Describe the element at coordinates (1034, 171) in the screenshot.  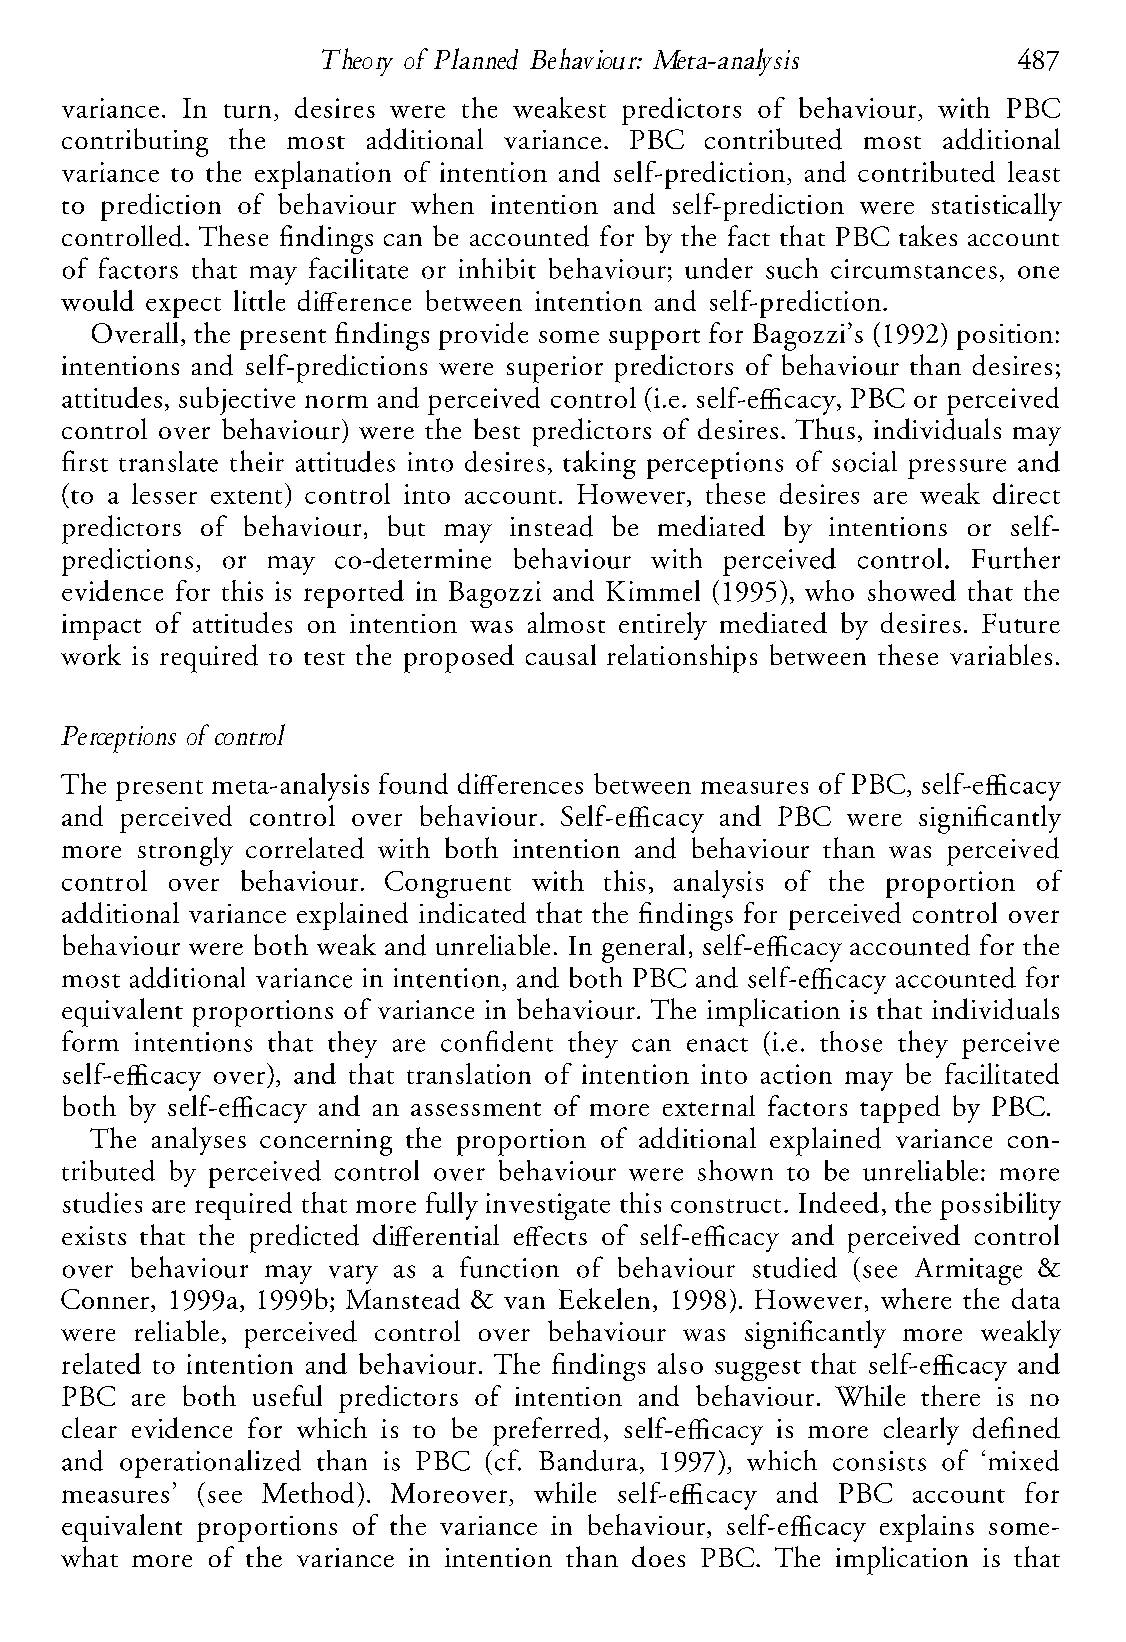
I see `least` at that location.
